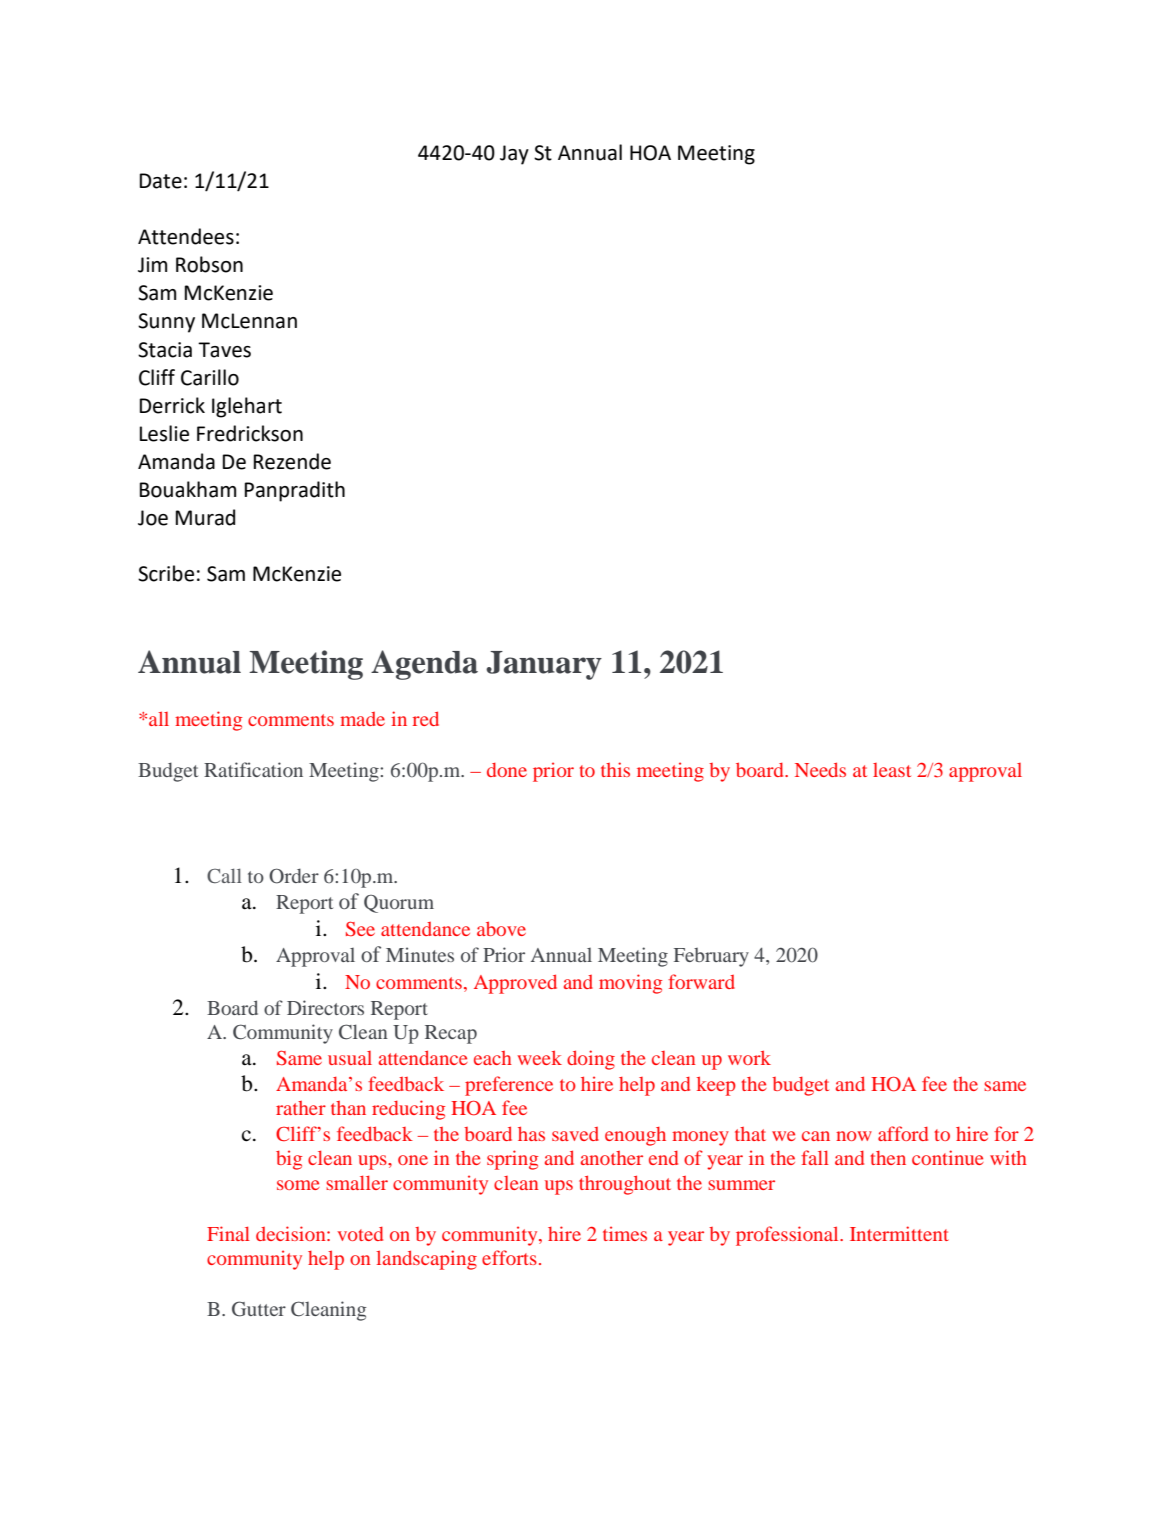 This document has height=1519, width=1173. I want to click on above, so click(501, 928).
